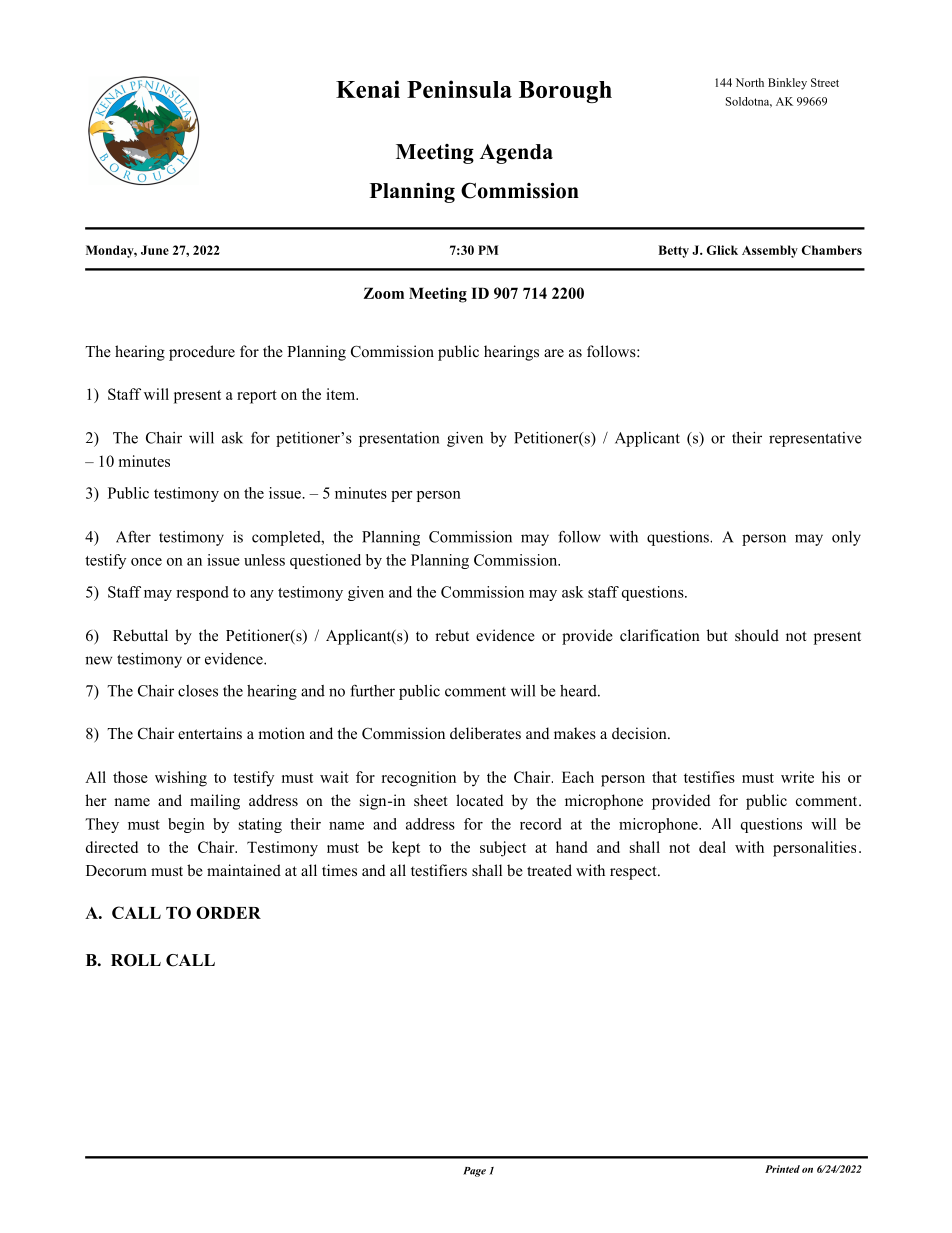 This screenshot has height=1233, width=952. What do you see at coordinates (474, 1172) in the screenshot?
I see `Page` at bounding box center [474, 1172].
